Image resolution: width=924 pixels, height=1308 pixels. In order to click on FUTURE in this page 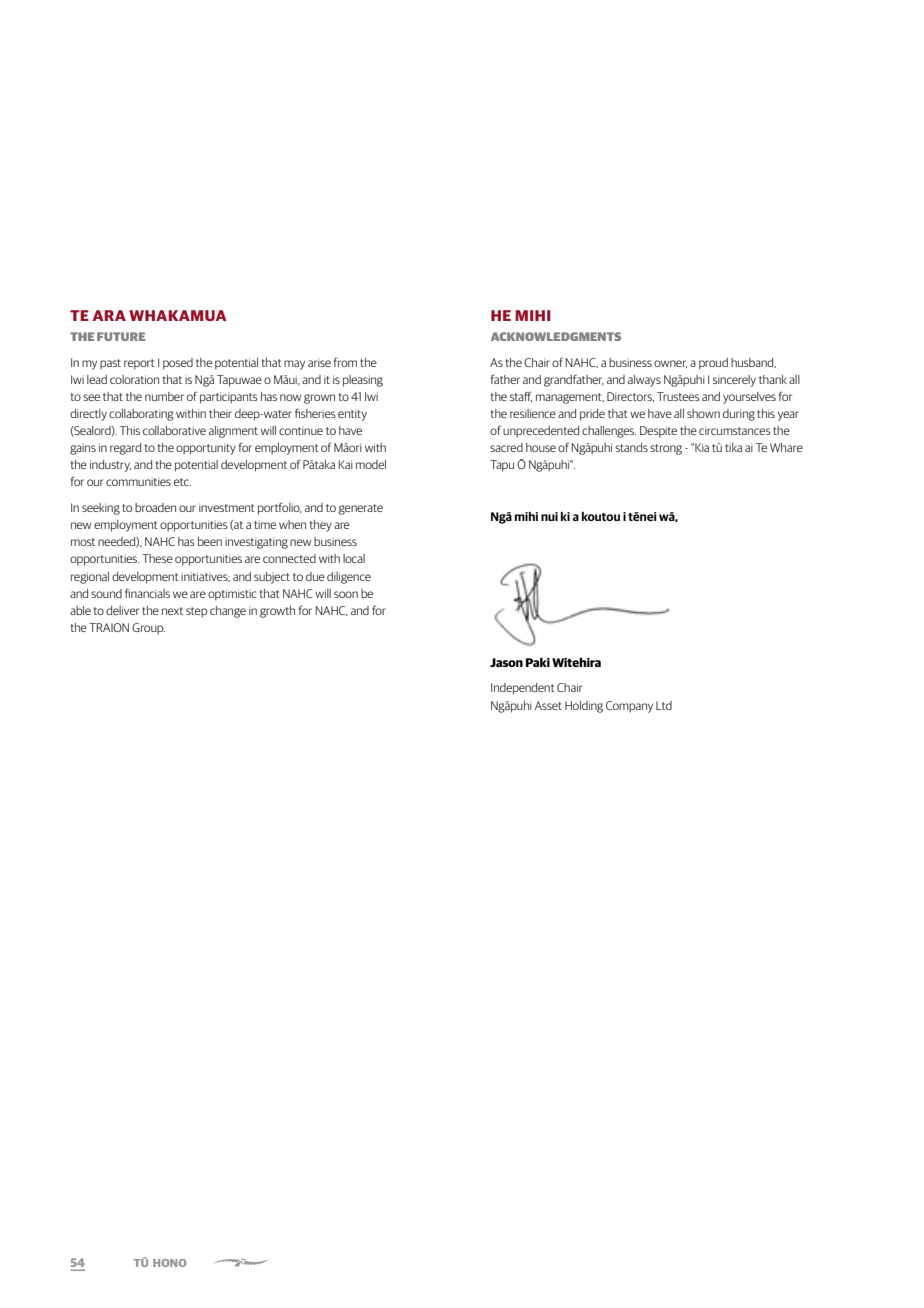, I will do `click(121, 336)`.
